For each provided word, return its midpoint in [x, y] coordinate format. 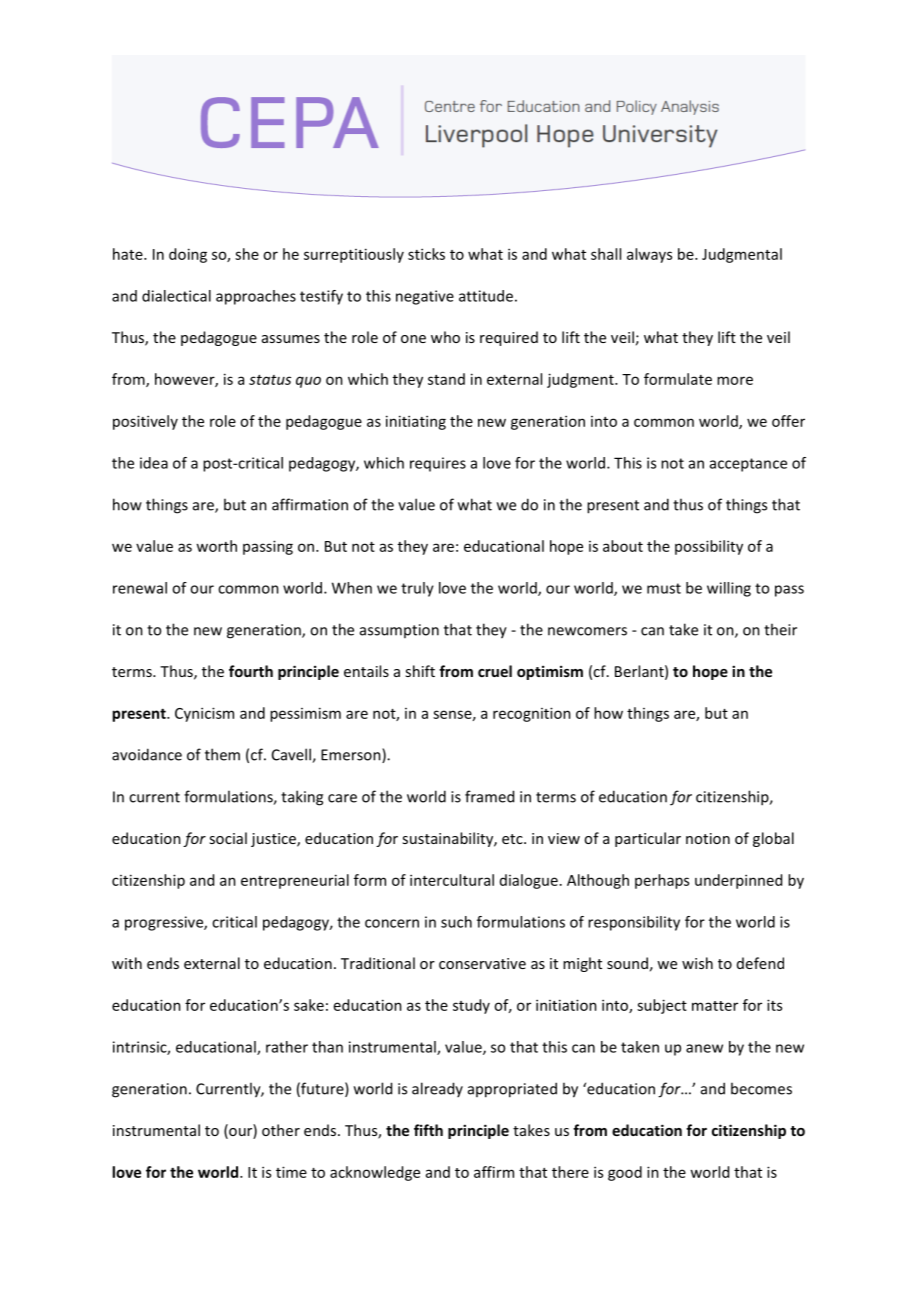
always [649, 255]
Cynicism [204, 714]
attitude [486, 296]
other [281, 1130]
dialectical [176, 296]
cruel [495, 671]
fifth [428, 1130]
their [780, 629]
